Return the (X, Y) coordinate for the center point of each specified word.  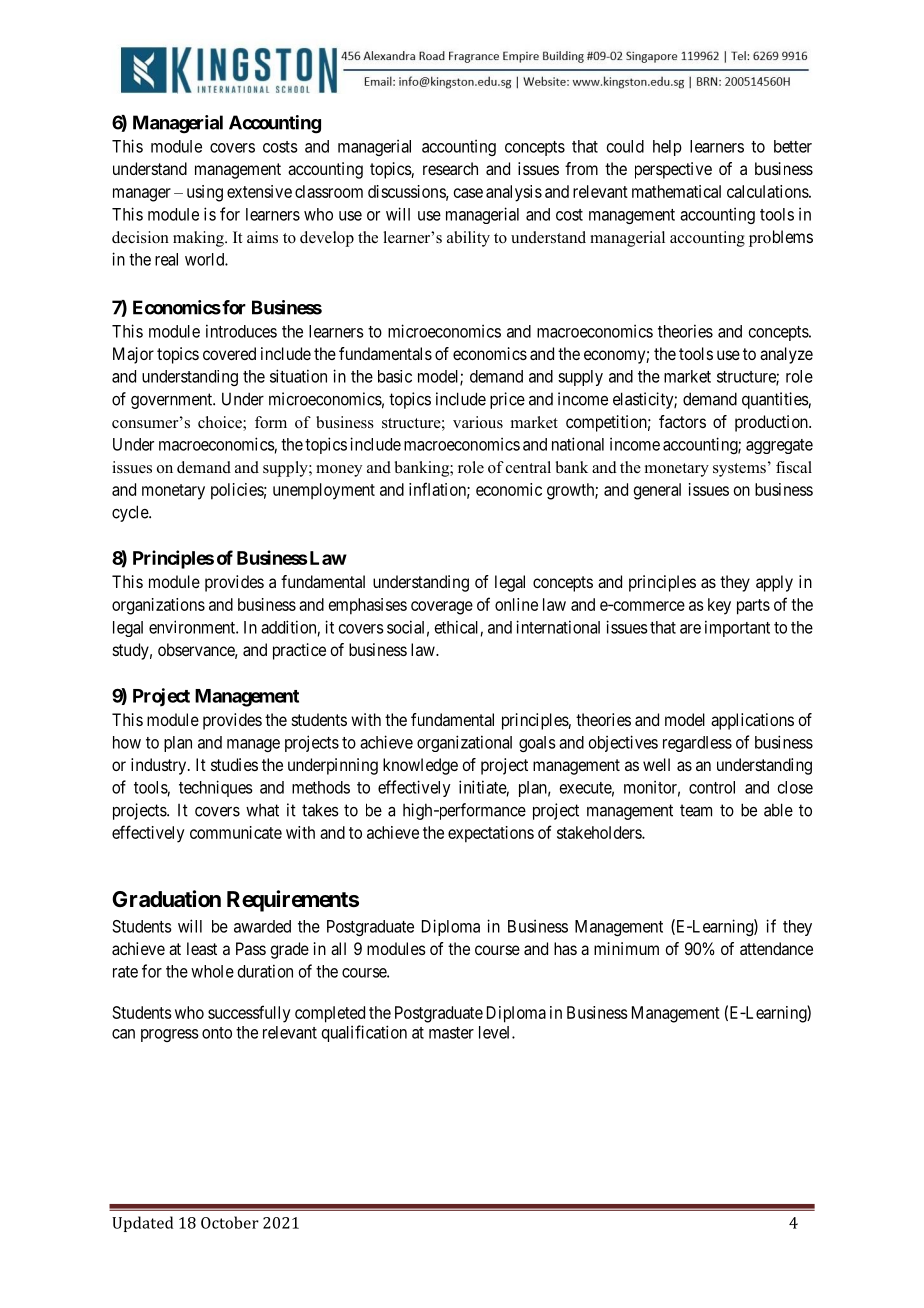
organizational (464, 743)
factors (682, 421)
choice (221, 423)
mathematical (676, 191)
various (478, 422)
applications (752, 721)
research (450, 168)
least (202, 948)
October (230, 1222)
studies (234, 764)
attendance (776, 948)
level (496, 1032)
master (451, 1033)
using (205, 193)
